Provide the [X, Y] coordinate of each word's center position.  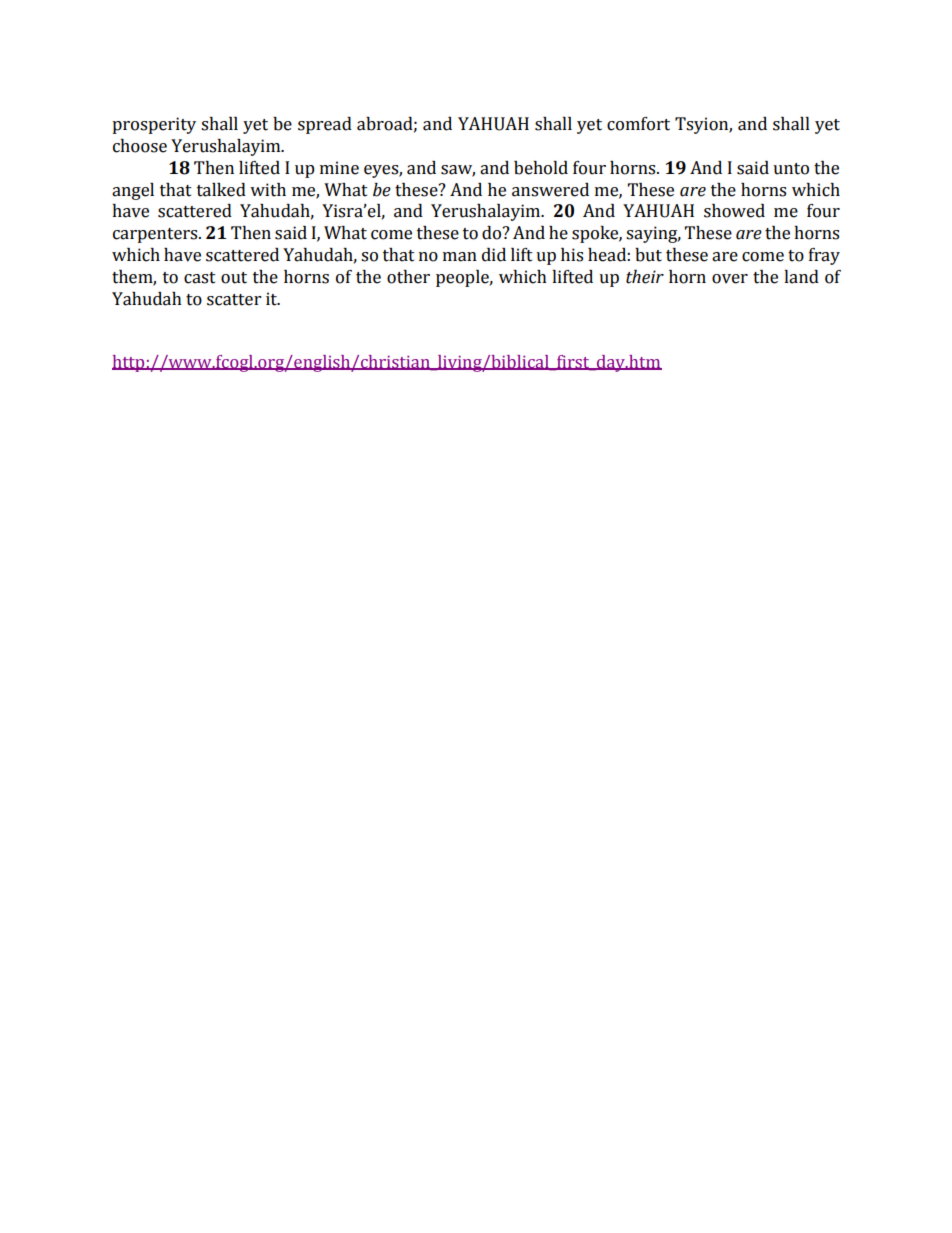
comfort [638, 124]
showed [734, 211]
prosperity [154, 125]
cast [200, 278]
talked [221, 190]
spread [325, 125]
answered [550, 190]
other [408, 277]
